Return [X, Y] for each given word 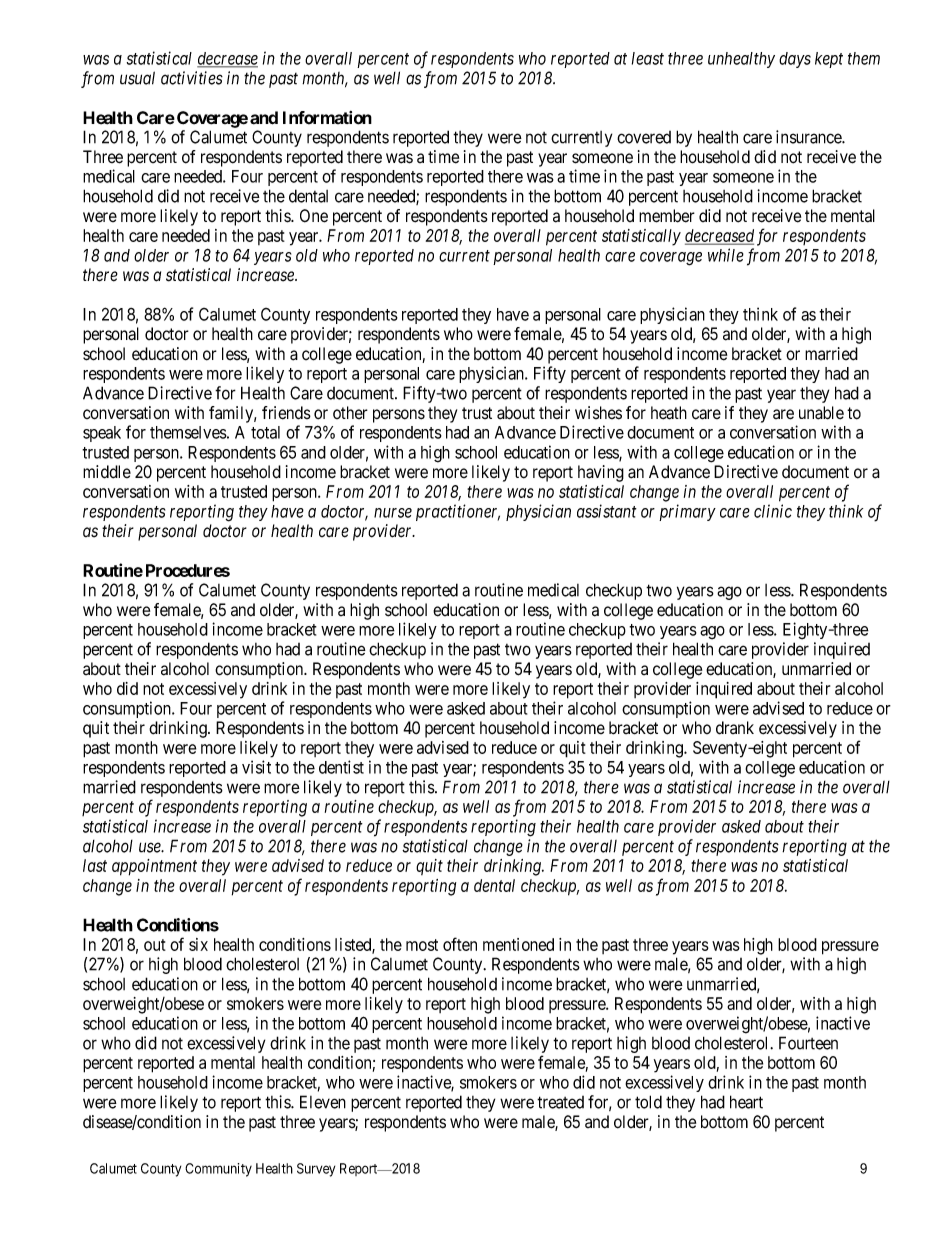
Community [218, 1170]
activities [192, 78]
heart [746, 1102]
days [795, 60]
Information [327, 118]
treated [560, 1102]
